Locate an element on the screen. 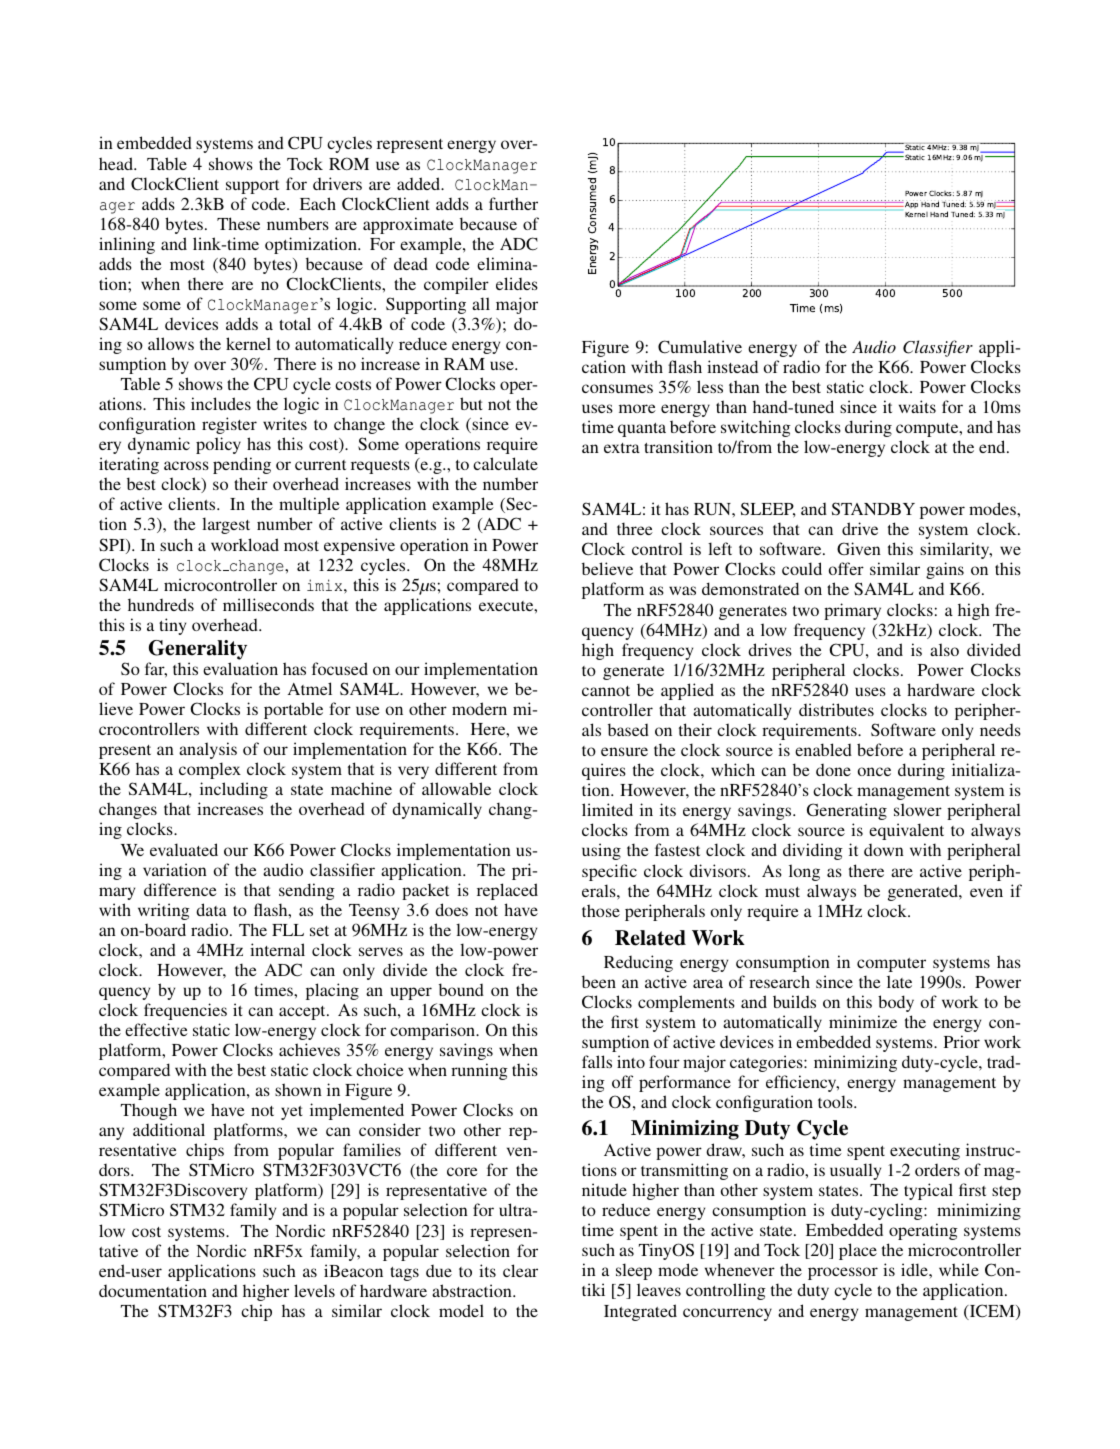 The image size is (1120, 1449). once is located at coordinates (874, 771).
